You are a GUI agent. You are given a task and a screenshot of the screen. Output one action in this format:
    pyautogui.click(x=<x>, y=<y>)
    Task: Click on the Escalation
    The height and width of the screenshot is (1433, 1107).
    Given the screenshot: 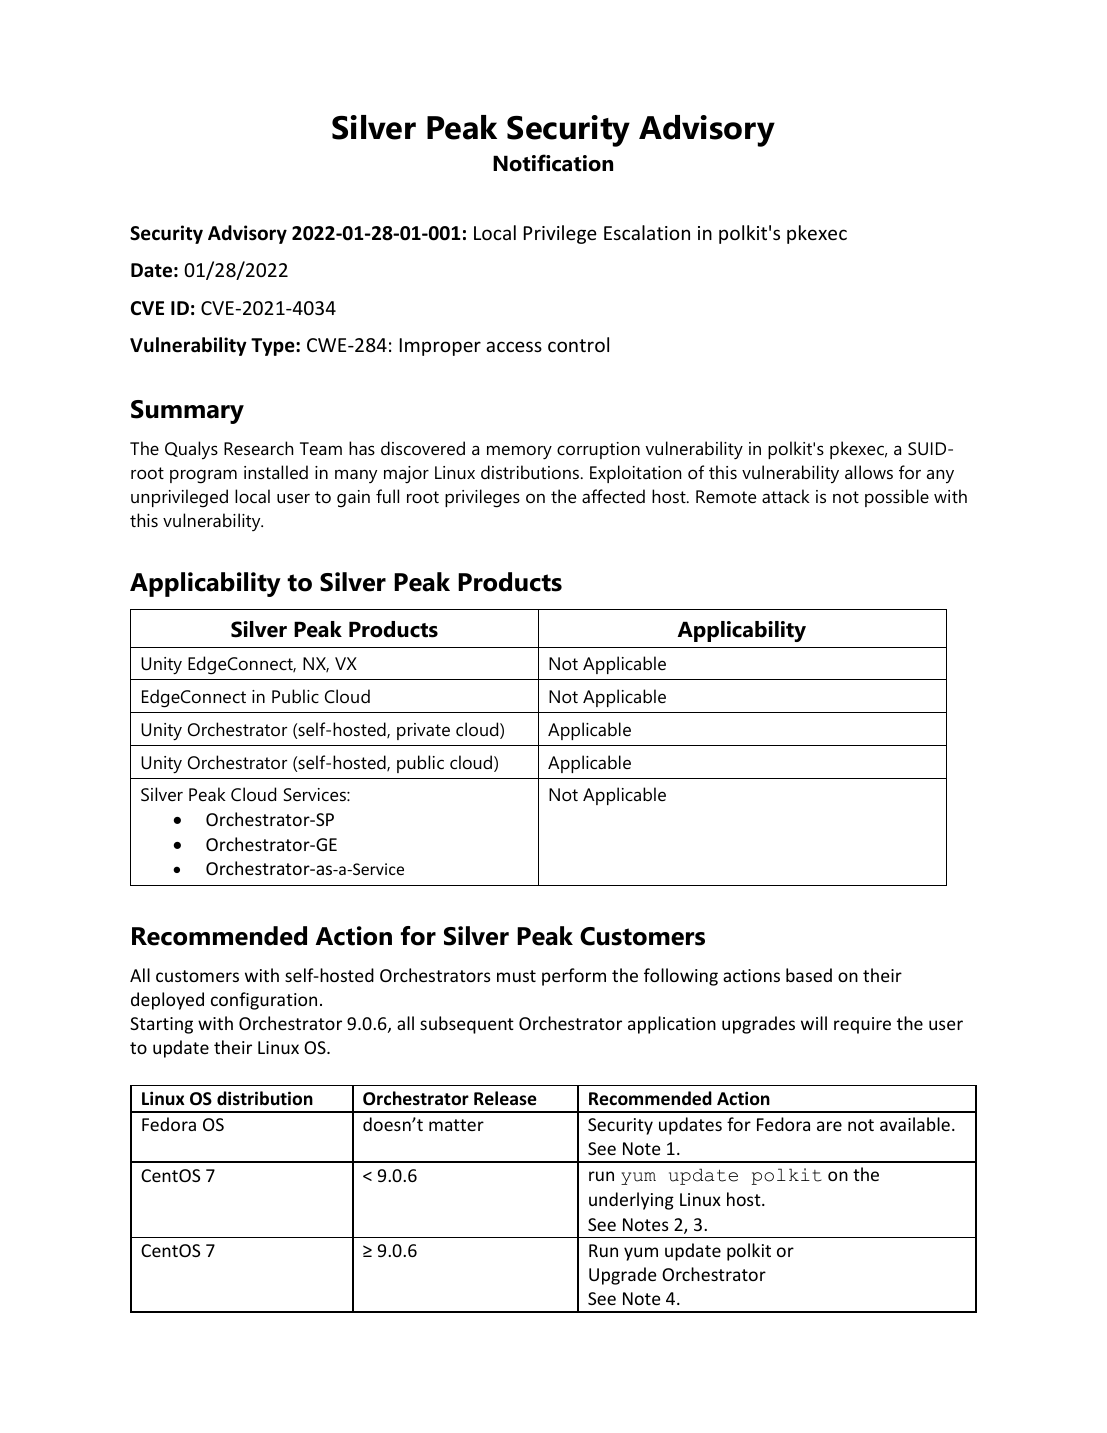 What is the action you would take?
    pyautogui.click(x=647, y=232)
